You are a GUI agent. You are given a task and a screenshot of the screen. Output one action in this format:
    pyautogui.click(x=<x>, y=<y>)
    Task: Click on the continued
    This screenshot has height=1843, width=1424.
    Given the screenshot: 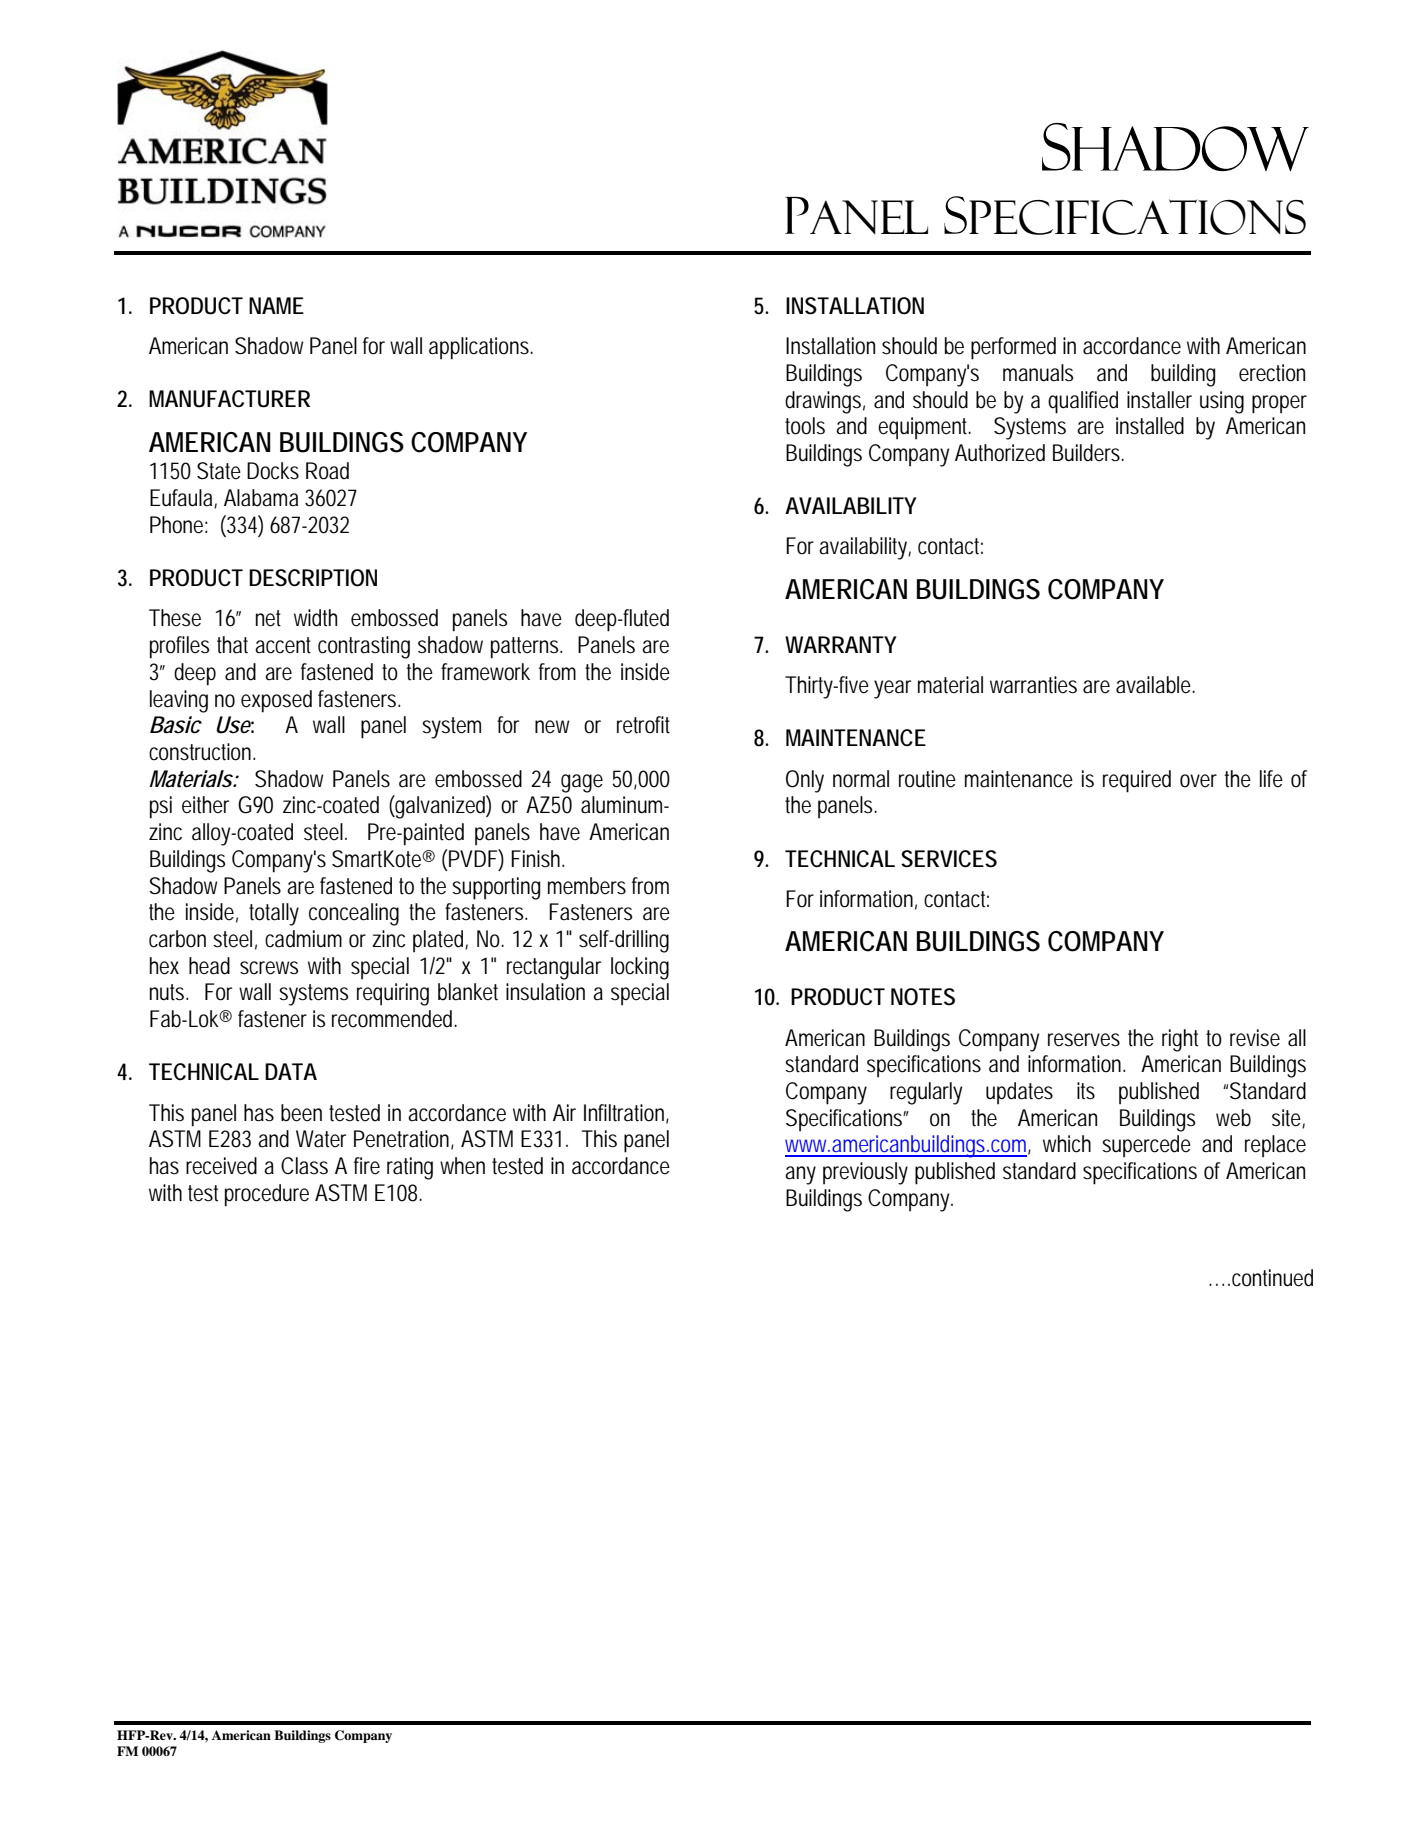 What is the action you would take?
    pyautogui.click(x=1272, y=1278)
